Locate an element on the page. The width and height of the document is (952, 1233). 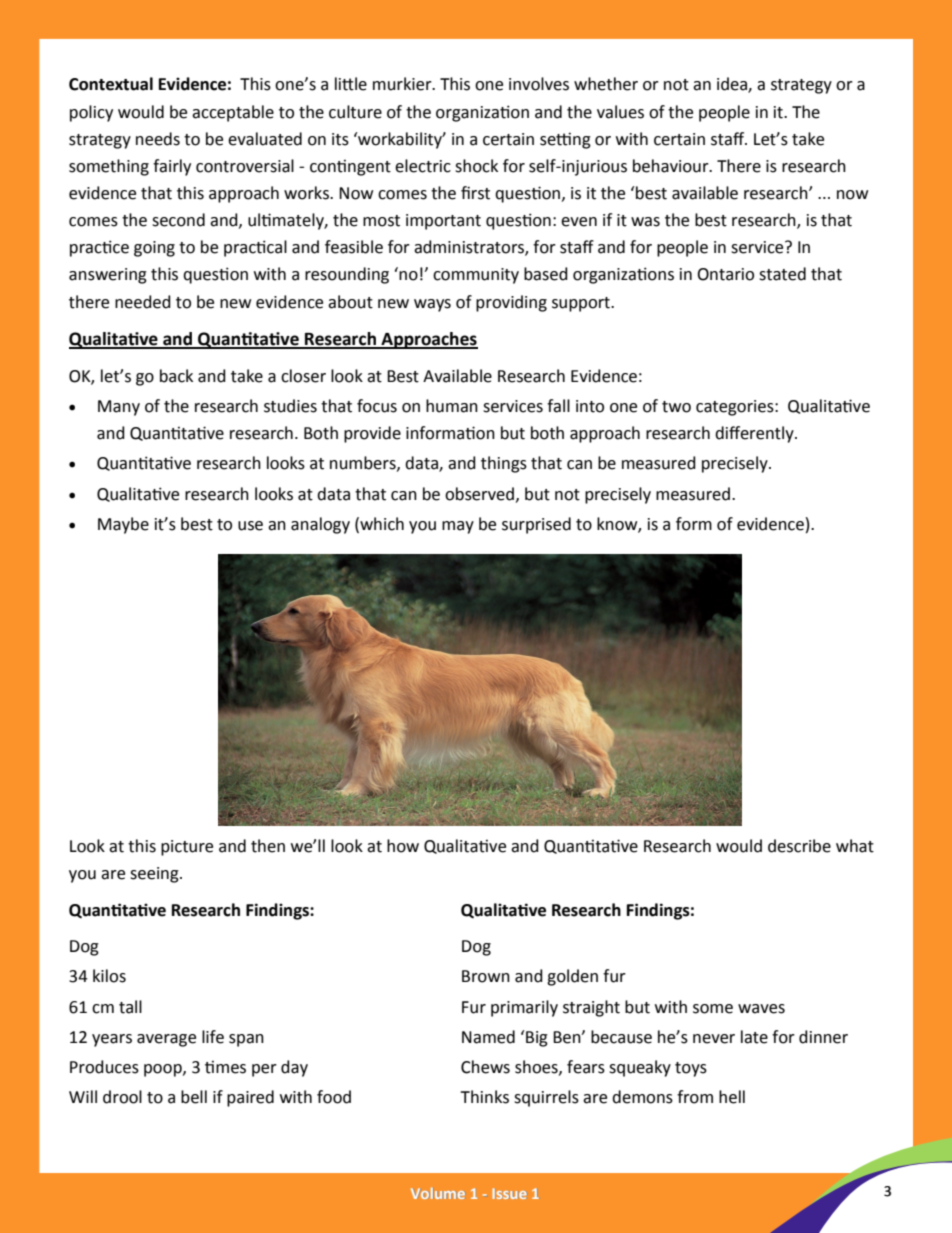
bell is located at coordinates (194, 1097).
